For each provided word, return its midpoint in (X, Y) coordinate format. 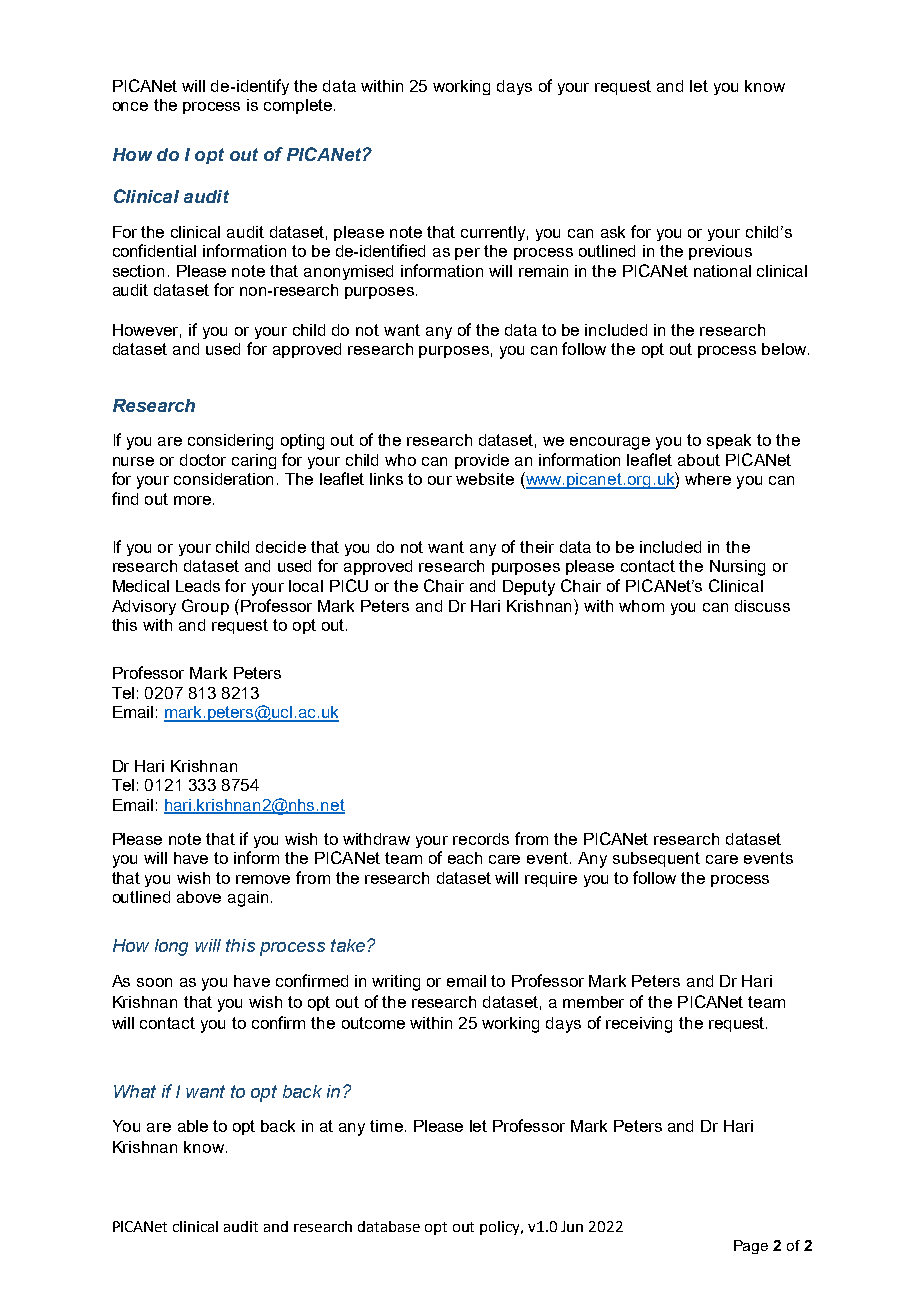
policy (501, 1228)
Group (205, 607)
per (467, 254)
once (130, 106)
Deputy (529, 588)
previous (720, 252)
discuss (762, 606)
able (193, 1126)
